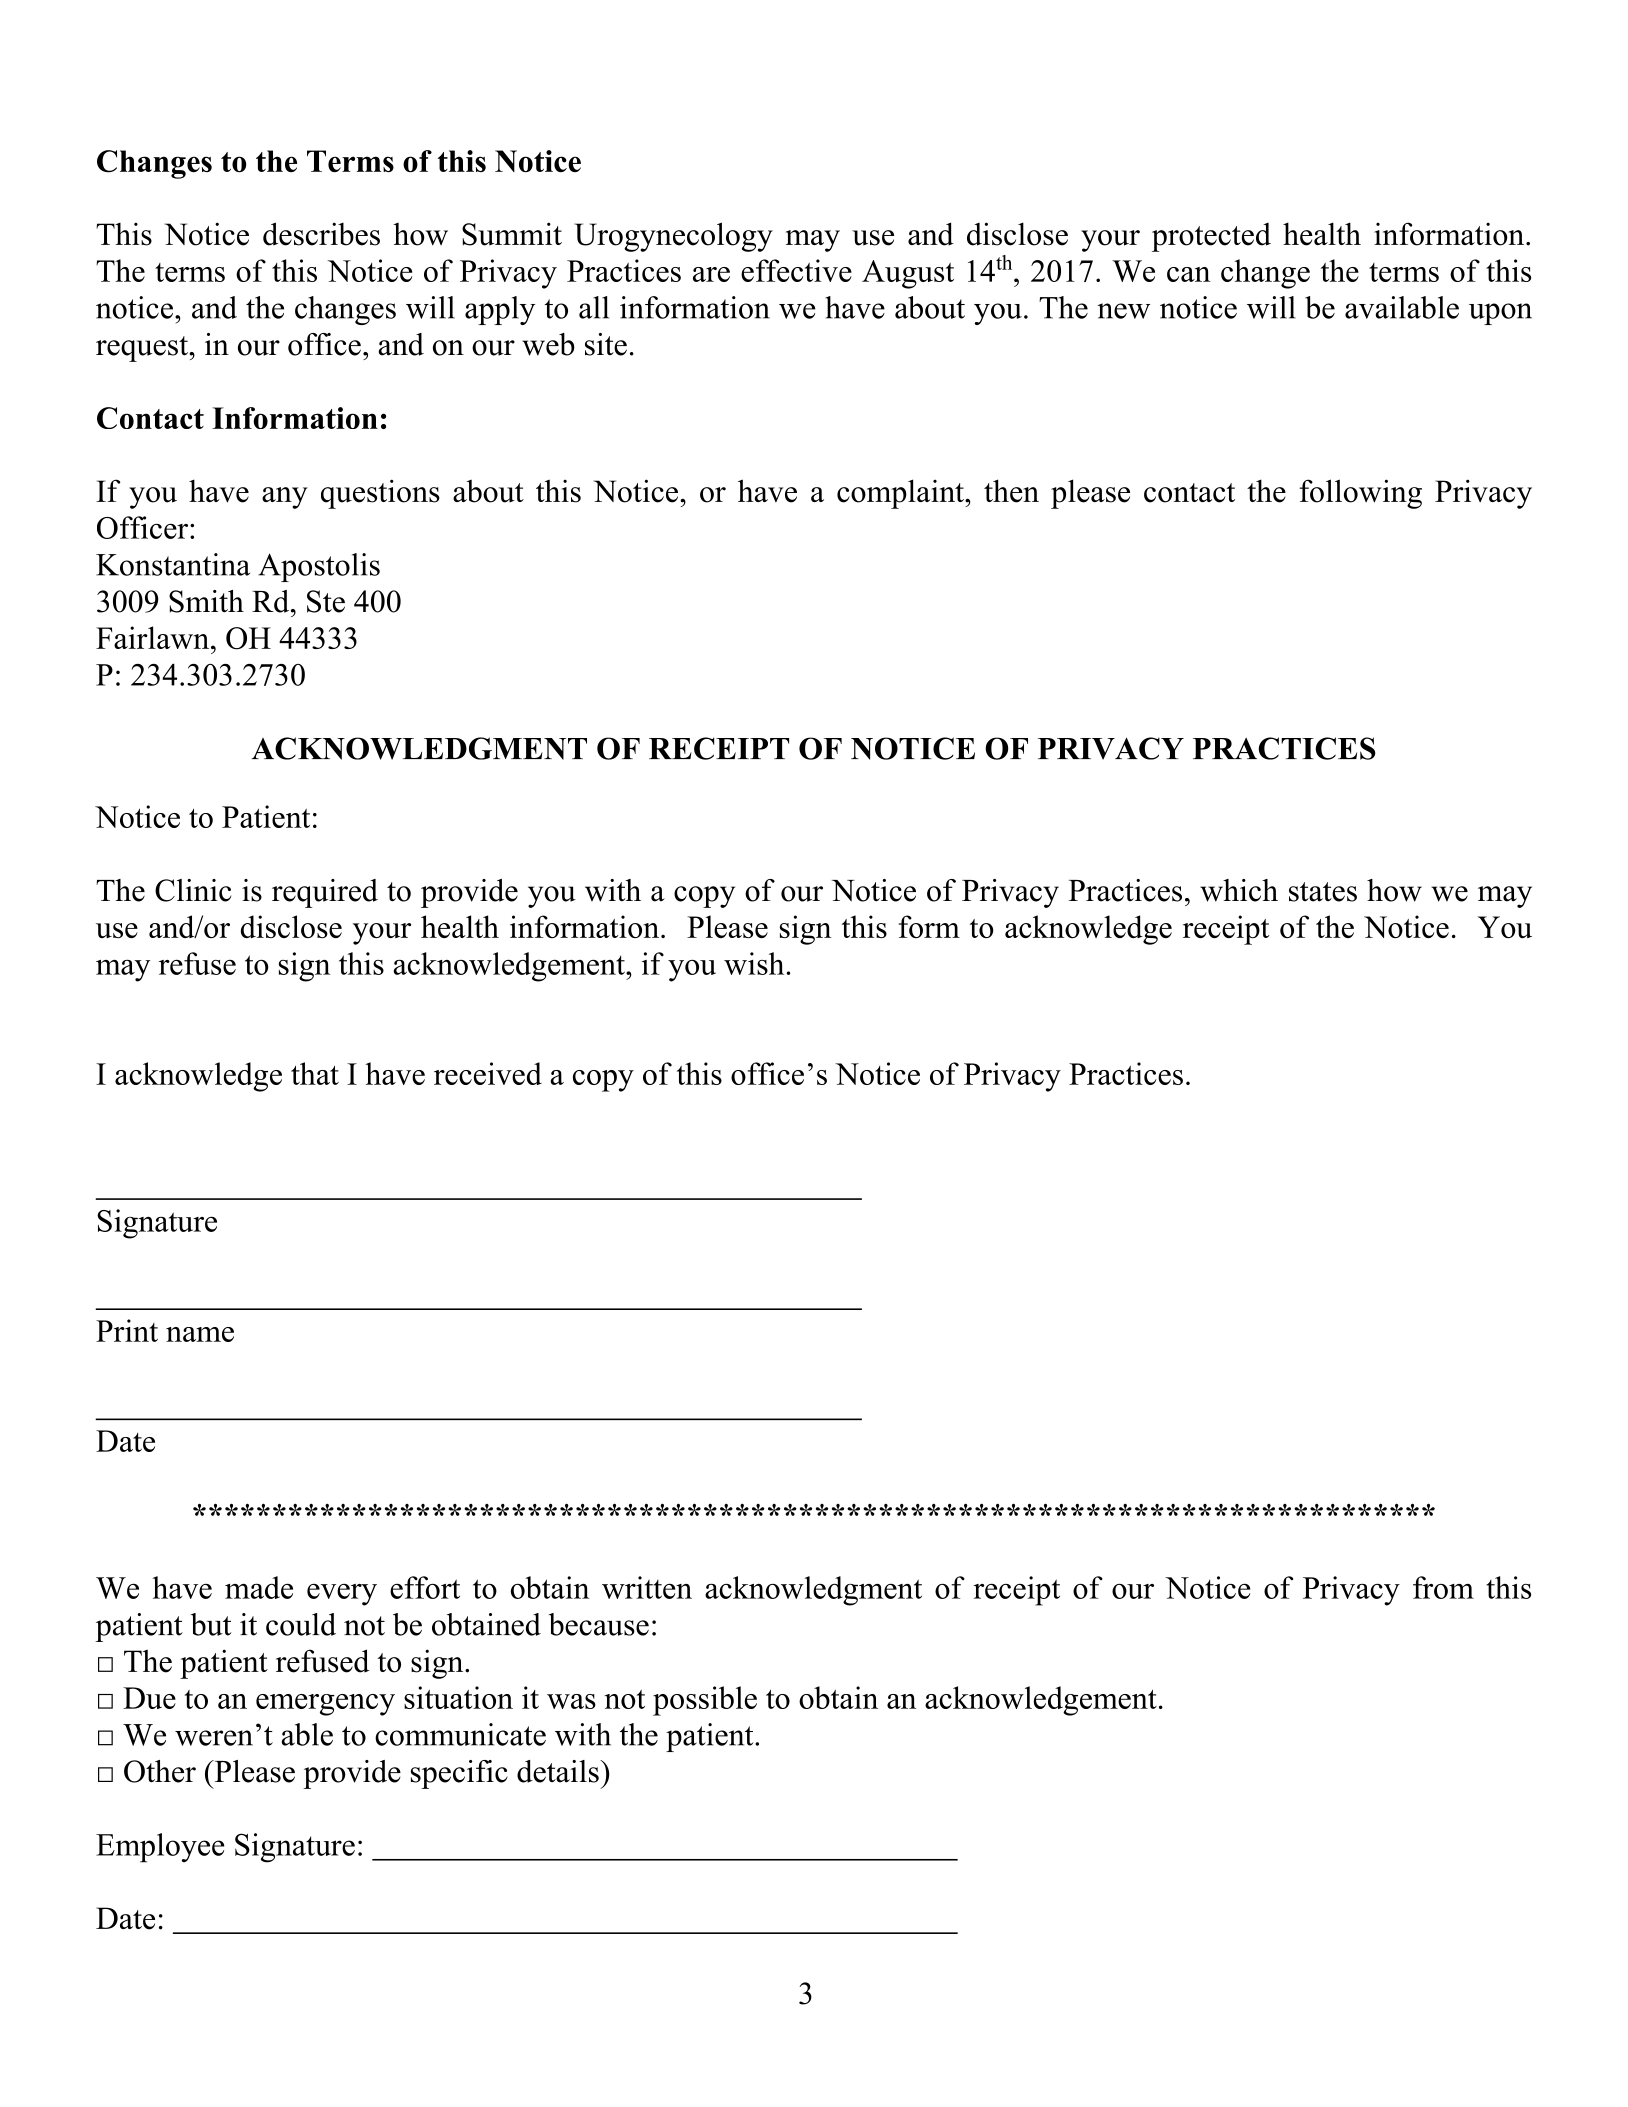  What do you see at coordinates (326, 601) in the document?
I see `Ste` at bounding box center [326, 601].
